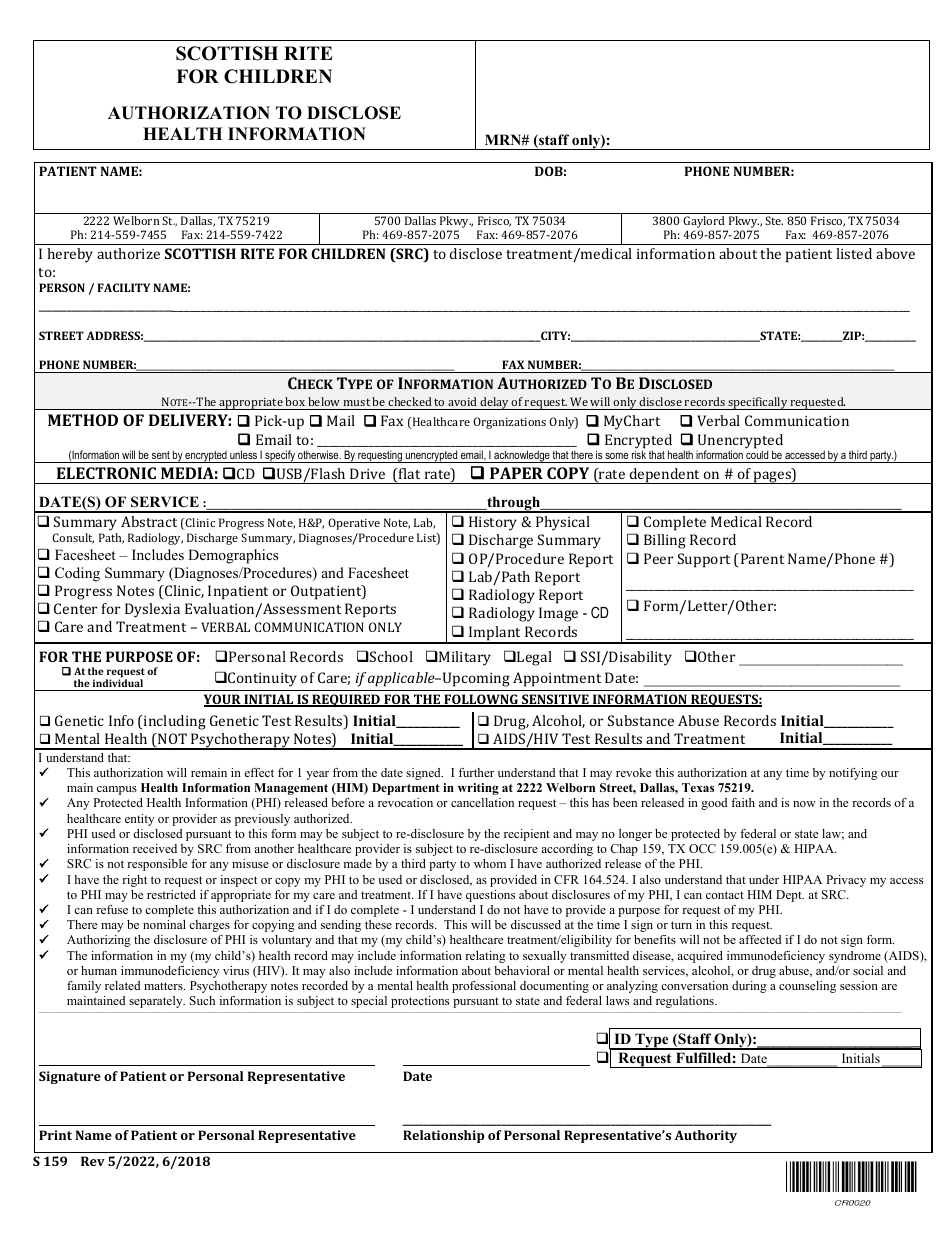 Image resolution: width=952 pixels, height=1233 pixels. I want to click on acknowledge, so click(522, 456).
